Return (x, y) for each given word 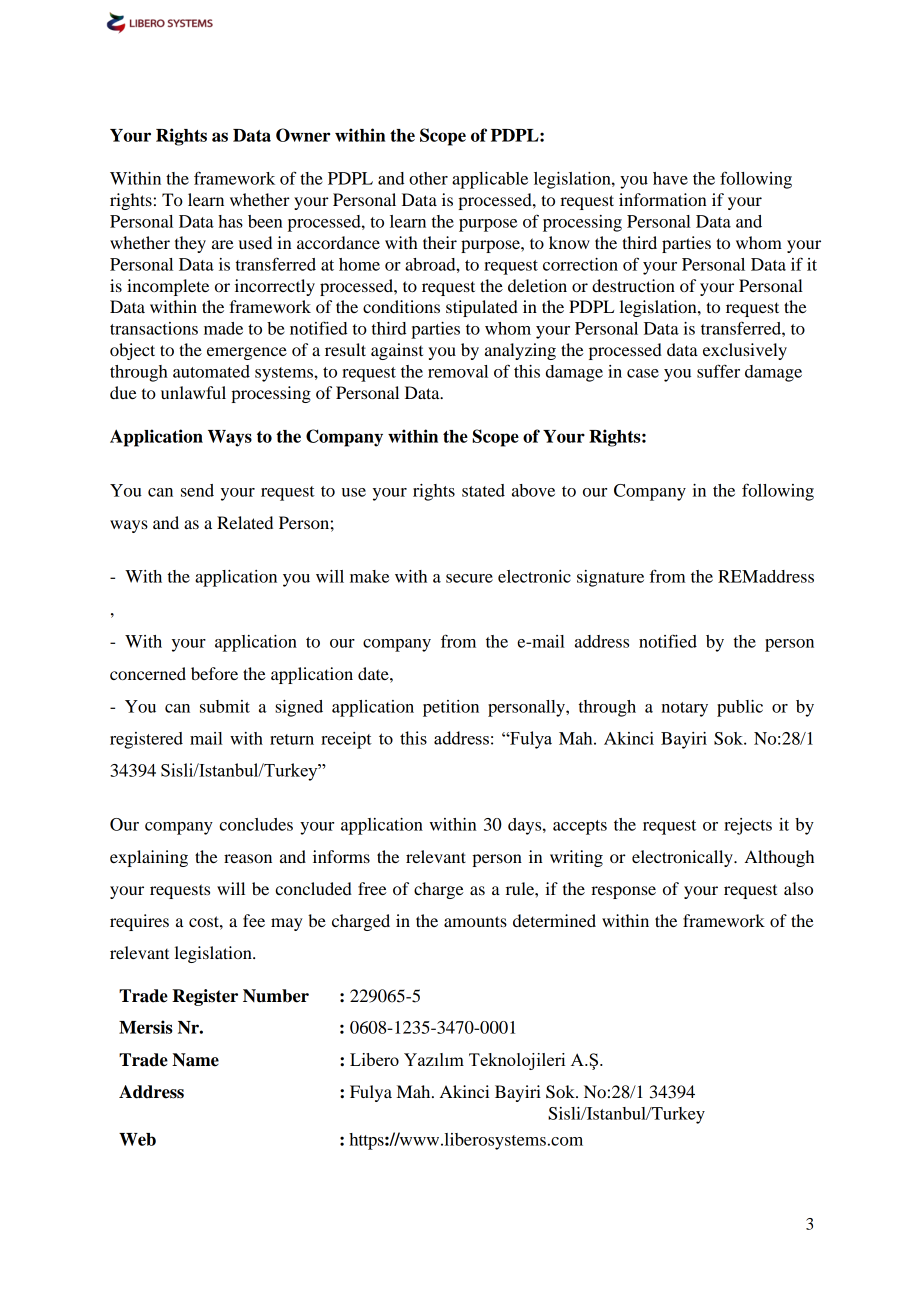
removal (458, 371)
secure (469, 578)
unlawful (193, 392)
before (214, 673)
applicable (490, 180)
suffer (718, 371)
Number (276, 996)
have (670, 178)
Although (779, 858)
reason (248, 858)
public (740, 708)
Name (195, 1060)
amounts (475, 921)
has (230, 221)
